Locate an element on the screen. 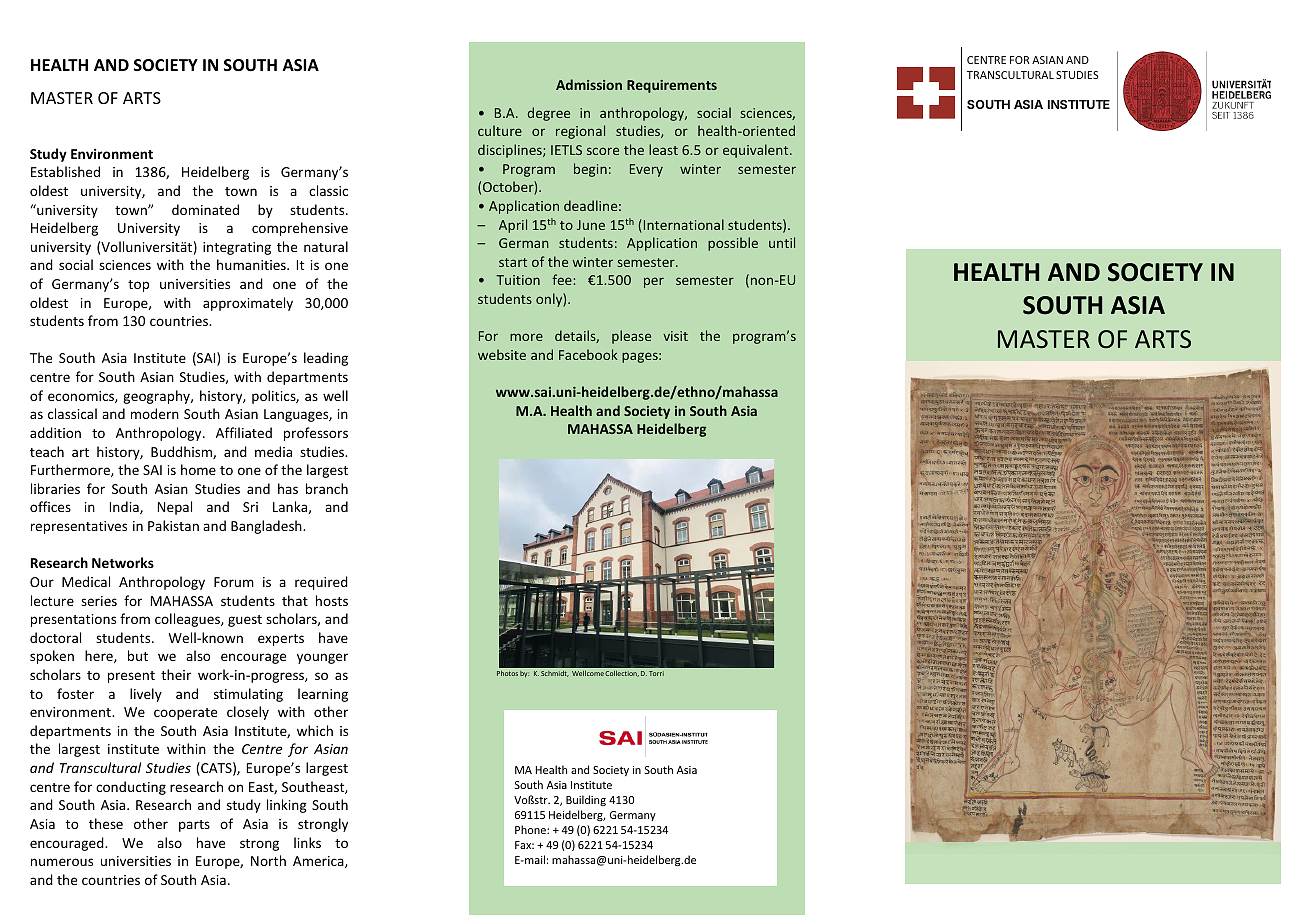 This screenshot has width=1307, height=924. Tuition is located at coordinates (518, 280).
